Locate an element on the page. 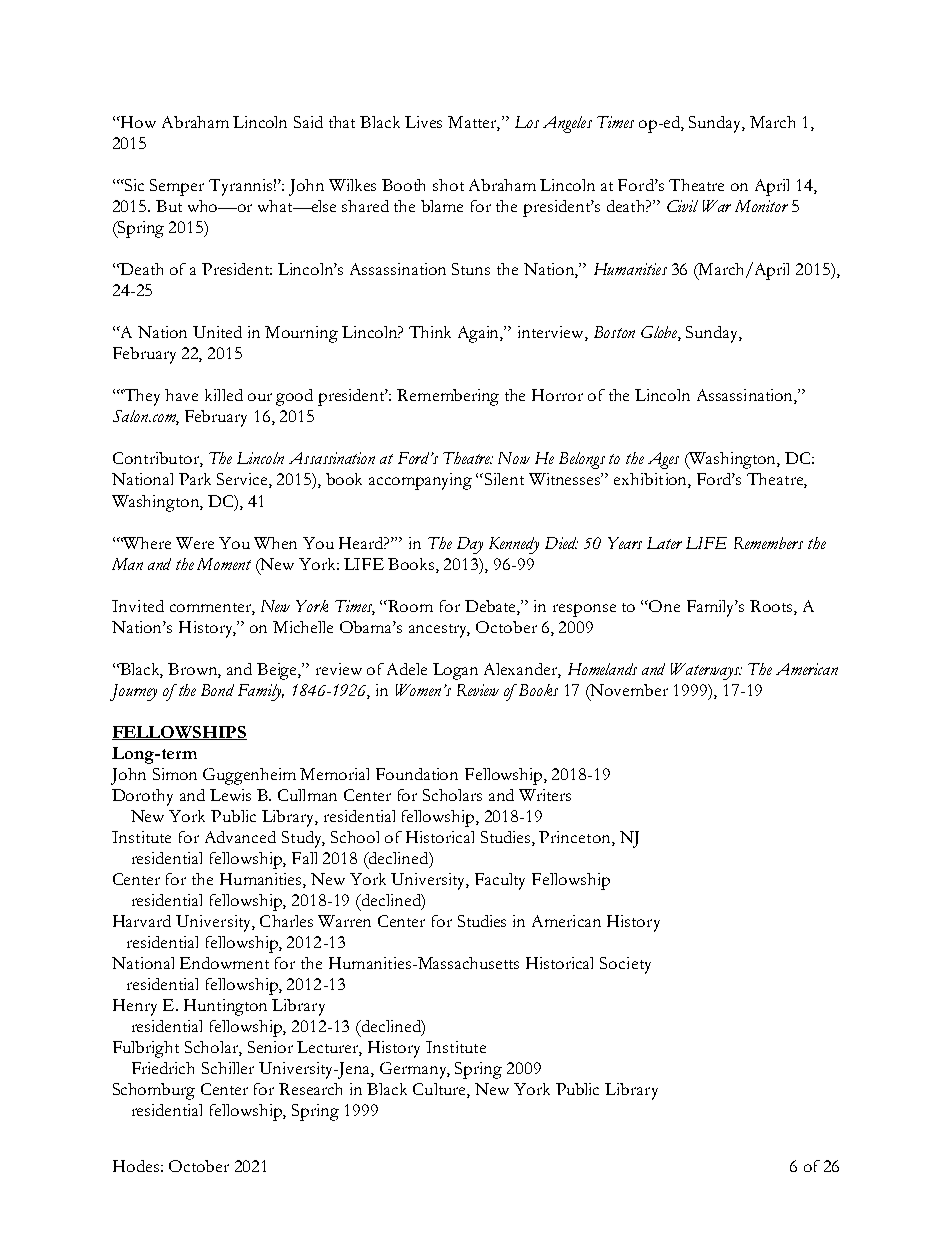 The image size is (952, 1233). ancestry is located at coordinates (439, 631).
